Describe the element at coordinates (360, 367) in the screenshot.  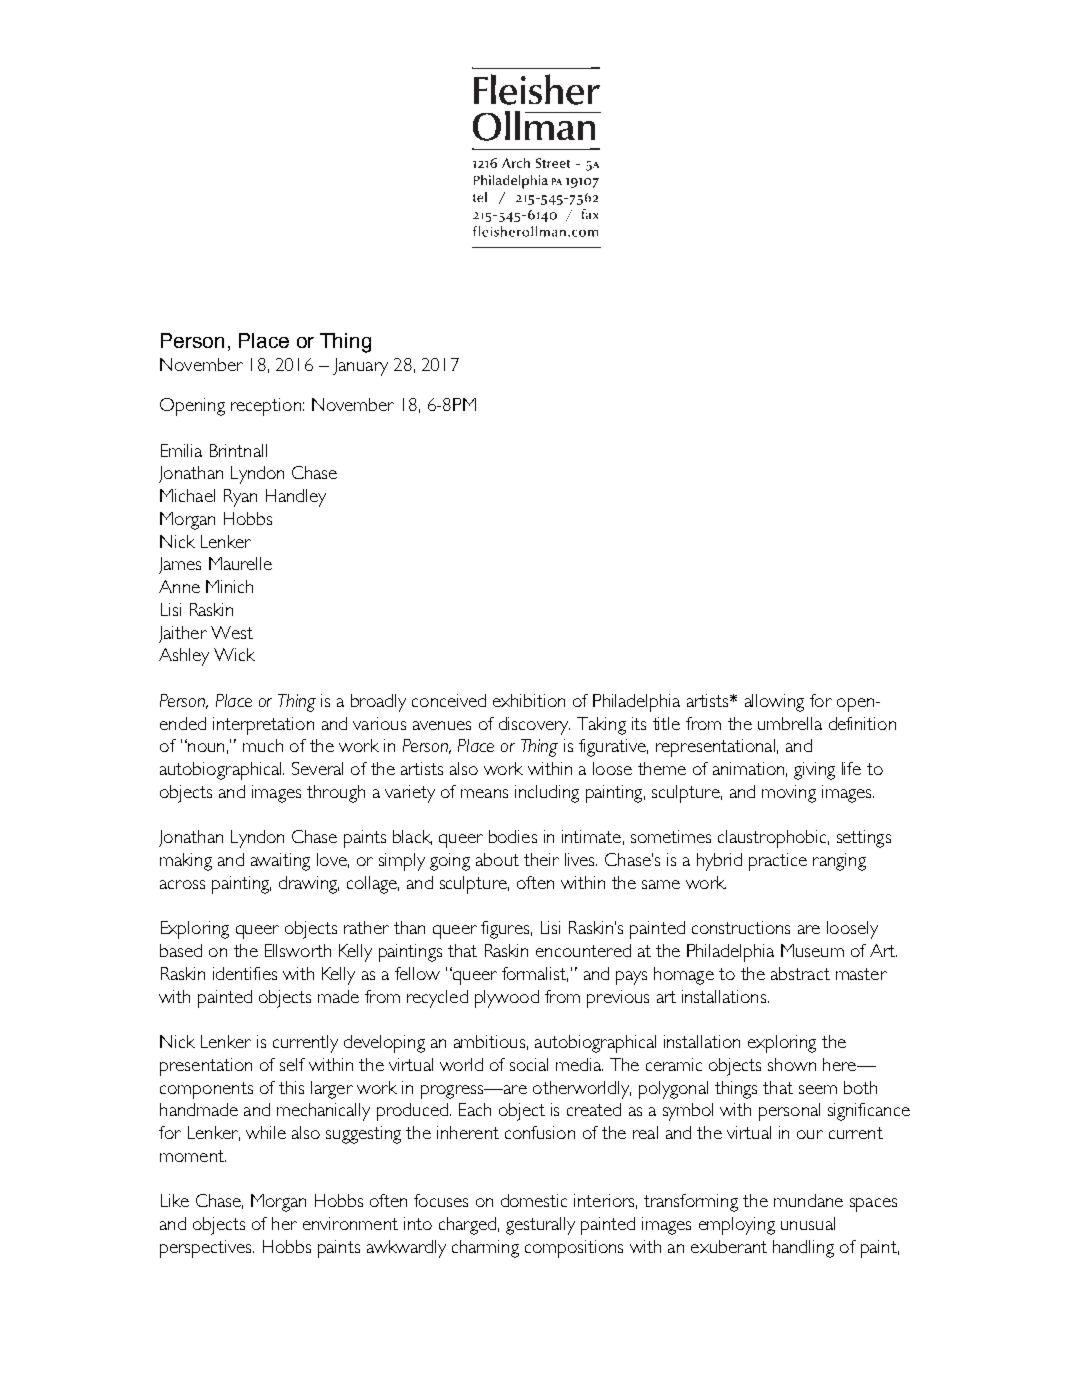
I see `January` at that location.
